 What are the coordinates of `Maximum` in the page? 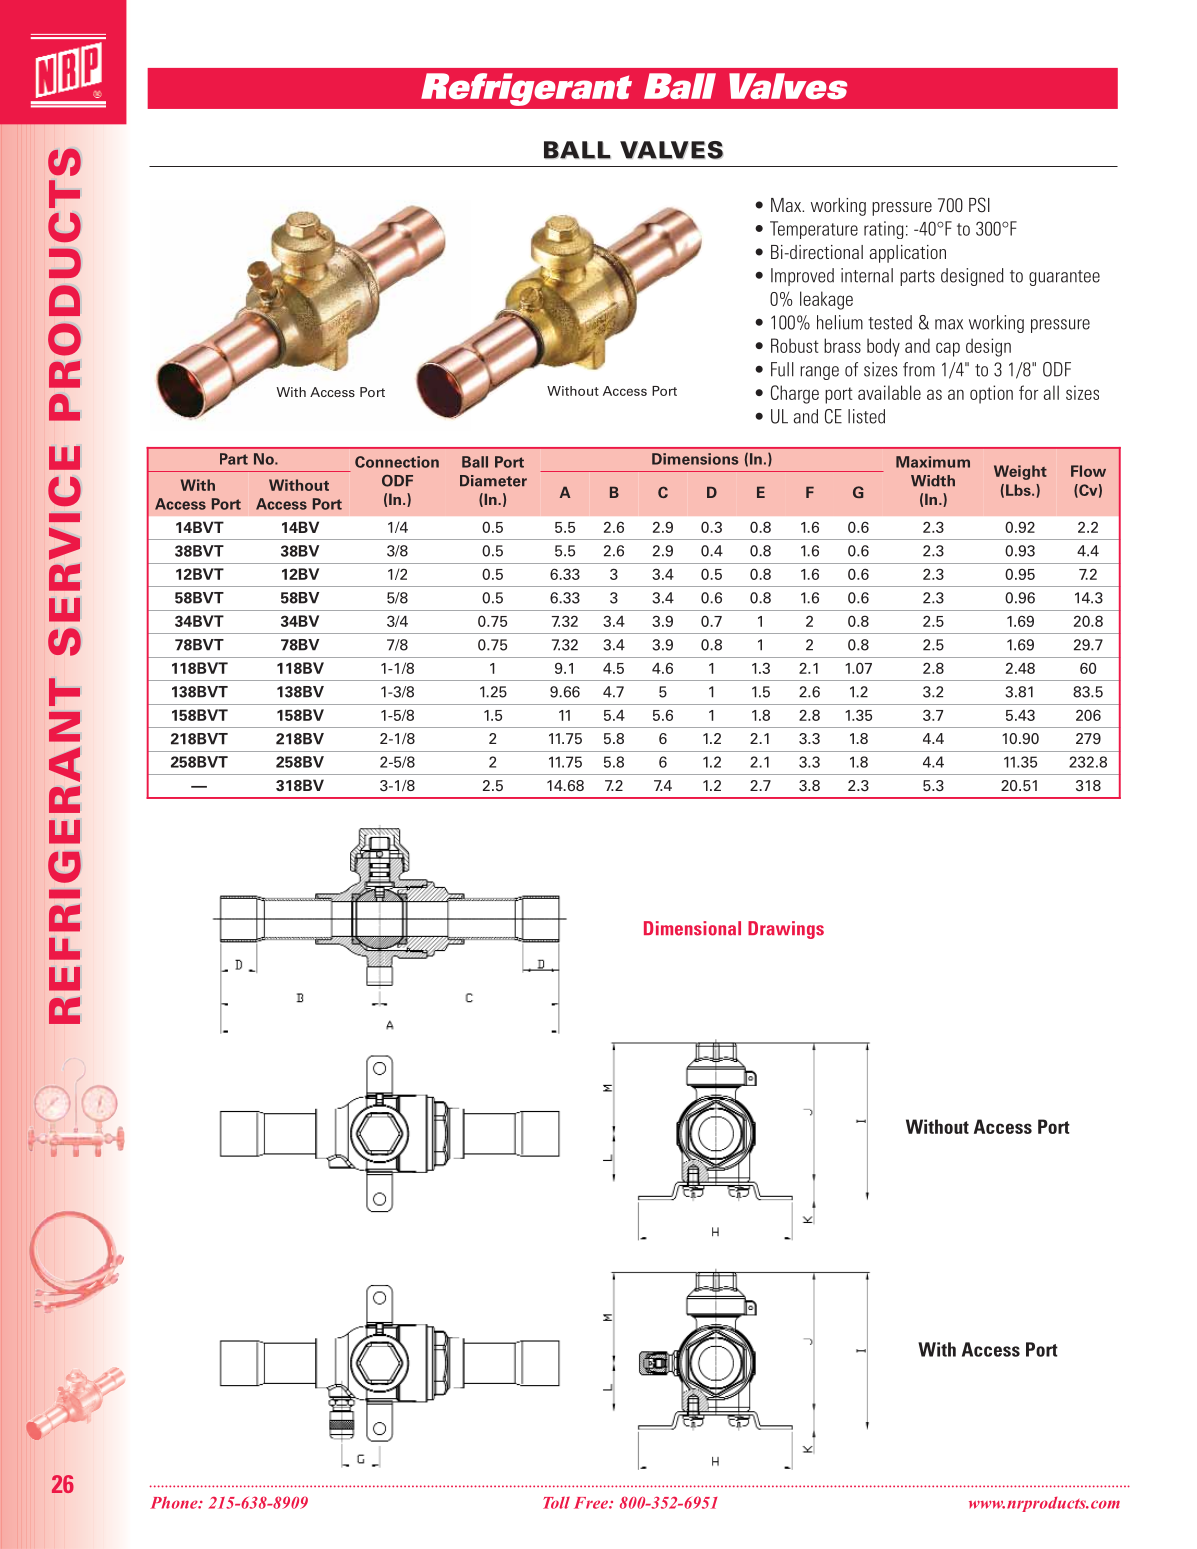 It's located at (933, 462).
